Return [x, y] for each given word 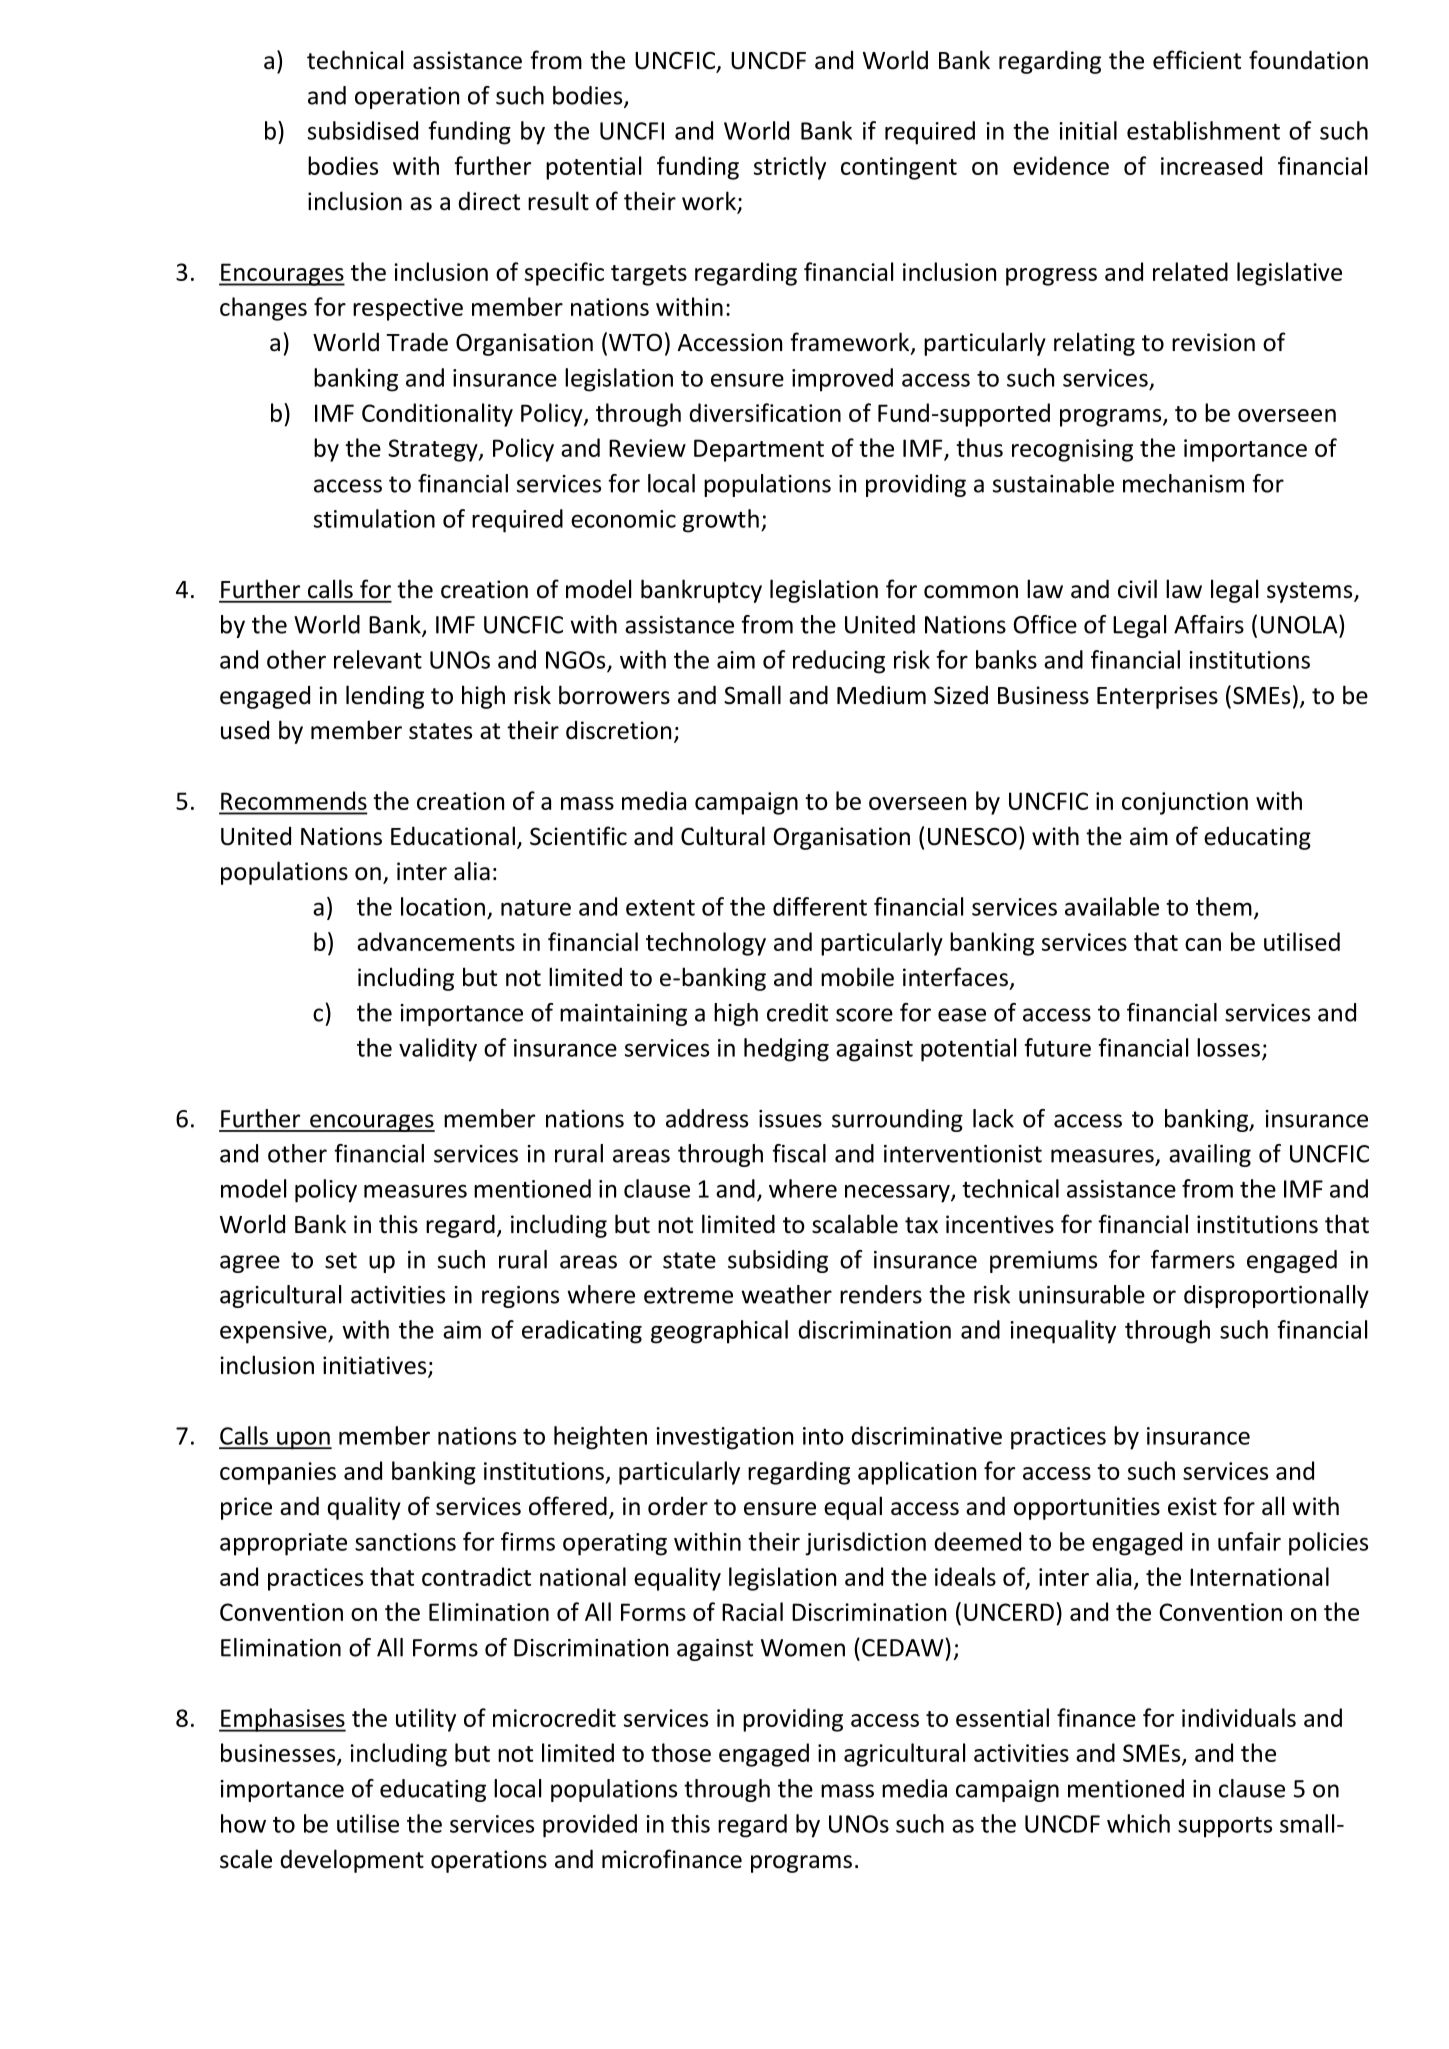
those [681, 1752]
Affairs [1209, 624]
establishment [1203, 130]
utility [426, 1720]
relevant [378, 659]
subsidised [363, 130]
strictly [790, 168]
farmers [1193, 1259]
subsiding [778, 1261]
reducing [839, 662]
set [341, 1260]
